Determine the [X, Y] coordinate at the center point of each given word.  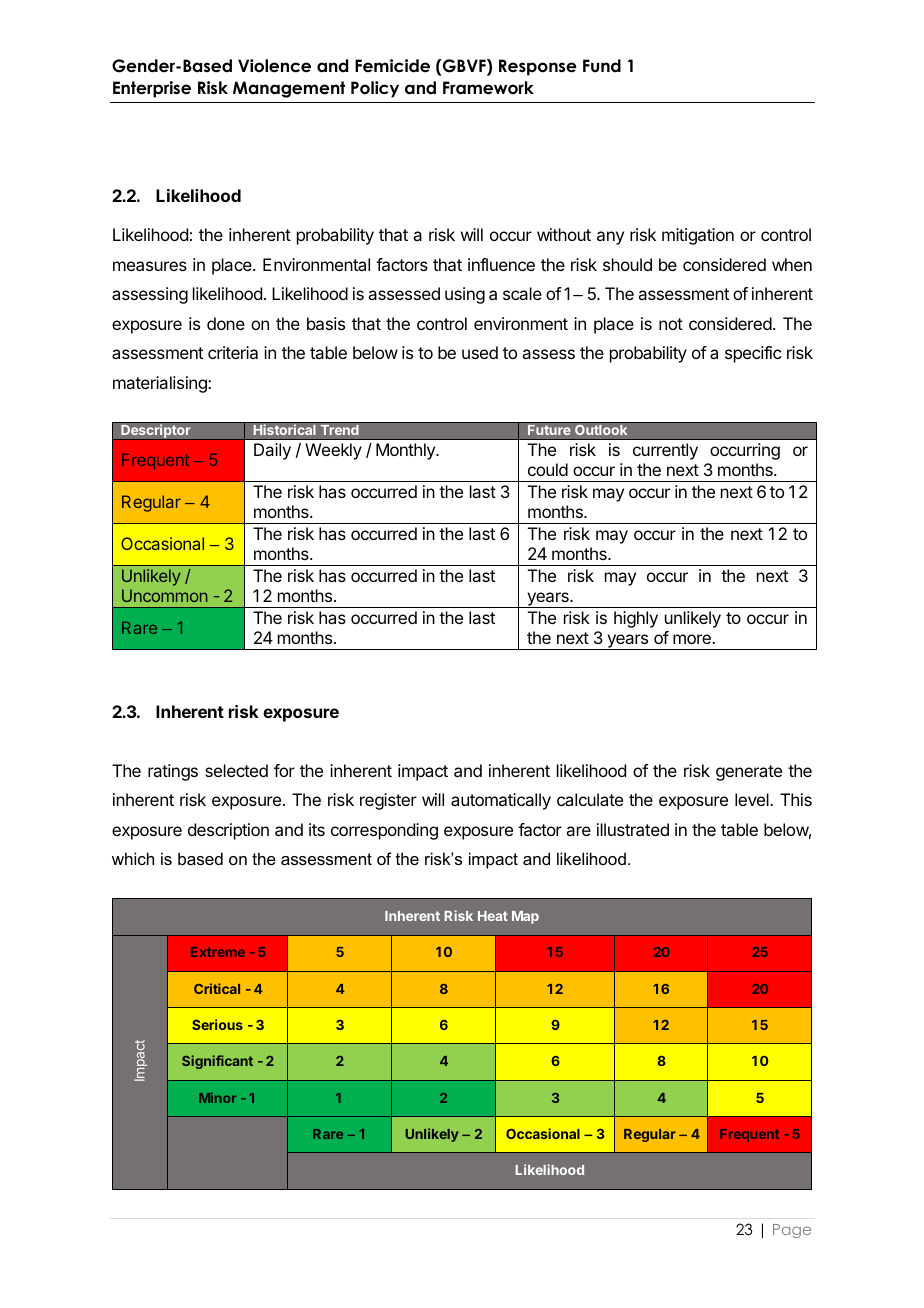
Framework [488, 88]
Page [792, 1231]
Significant [217, 1062]
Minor [217, 1097]
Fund [602, 66]
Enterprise [152, 89]
